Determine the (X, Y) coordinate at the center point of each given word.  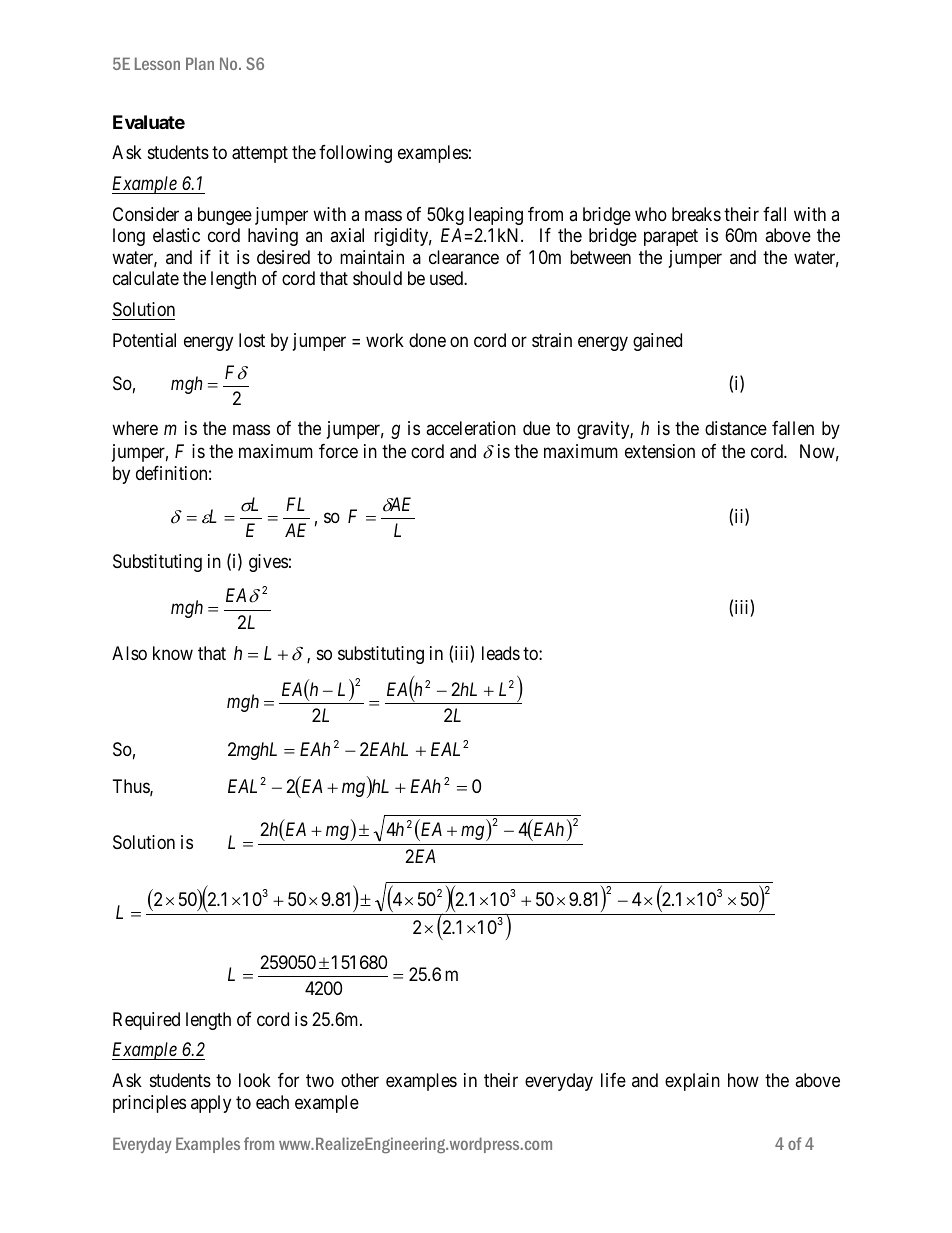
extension (660, 451)
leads (501, 653)
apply (211, 1104)
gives (268, 563)
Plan (200, 63)
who (651, 214)
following (355, 154)
